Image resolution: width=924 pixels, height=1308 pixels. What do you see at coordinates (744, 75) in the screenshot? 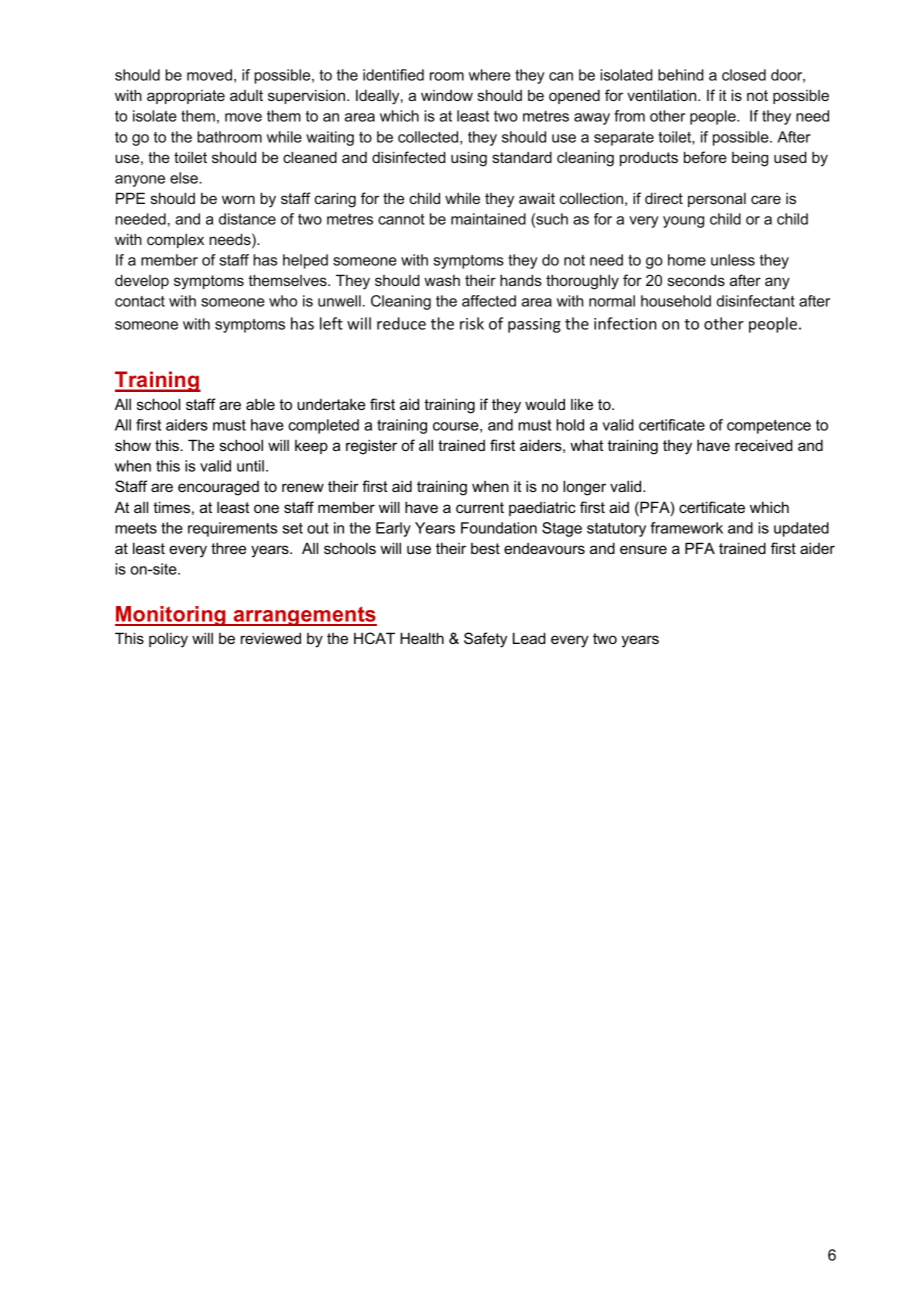
I see `closed` at bounding box center [744, 75].
